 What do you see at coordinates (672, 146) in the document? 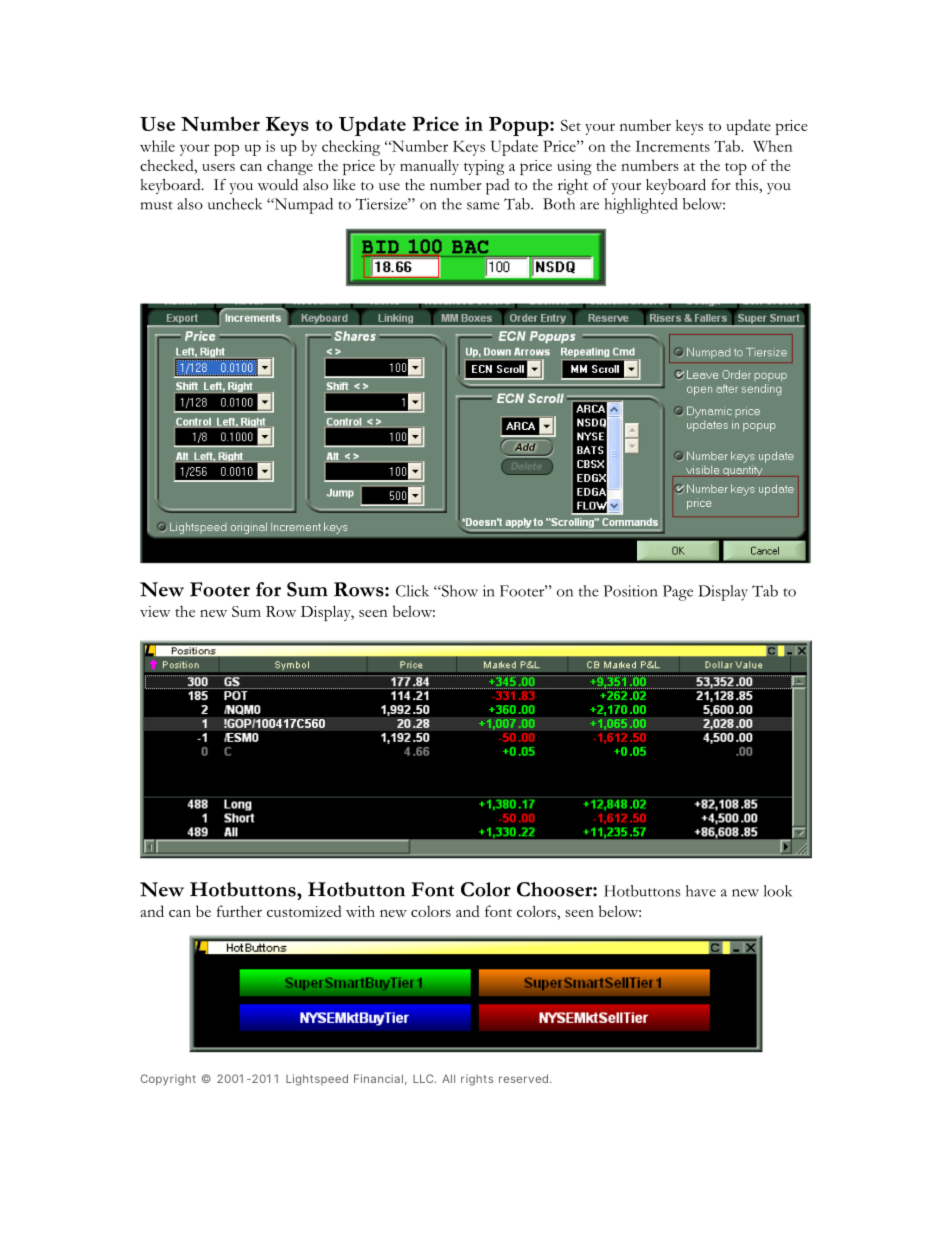
I see `Increments` at bounding box center [672, 146].
